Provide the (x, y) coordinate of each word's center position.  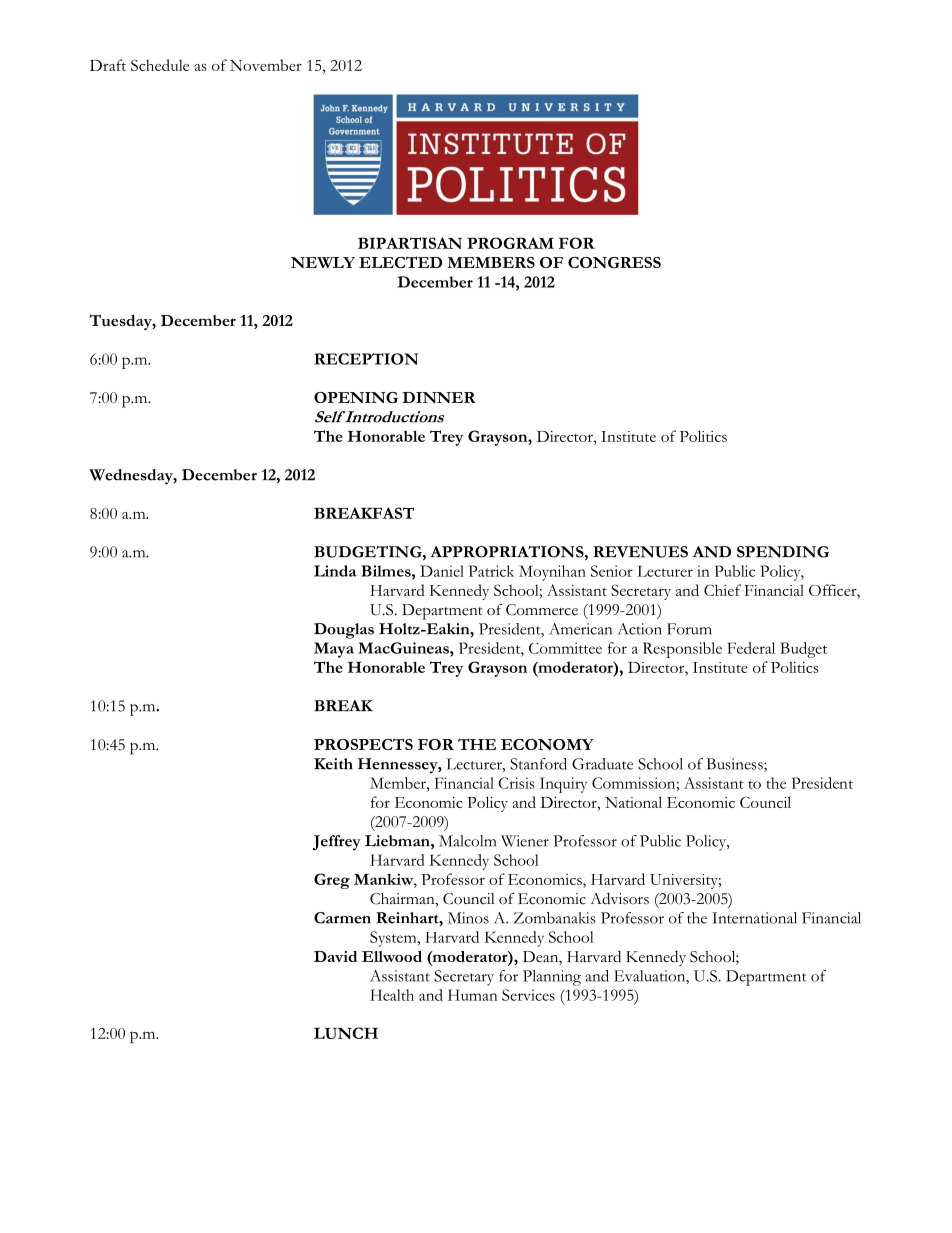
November (266, 65)
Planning (552, 978)
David (335, 956)
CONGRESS (614, 262)
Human (473, 995)
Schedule (160, 65)
